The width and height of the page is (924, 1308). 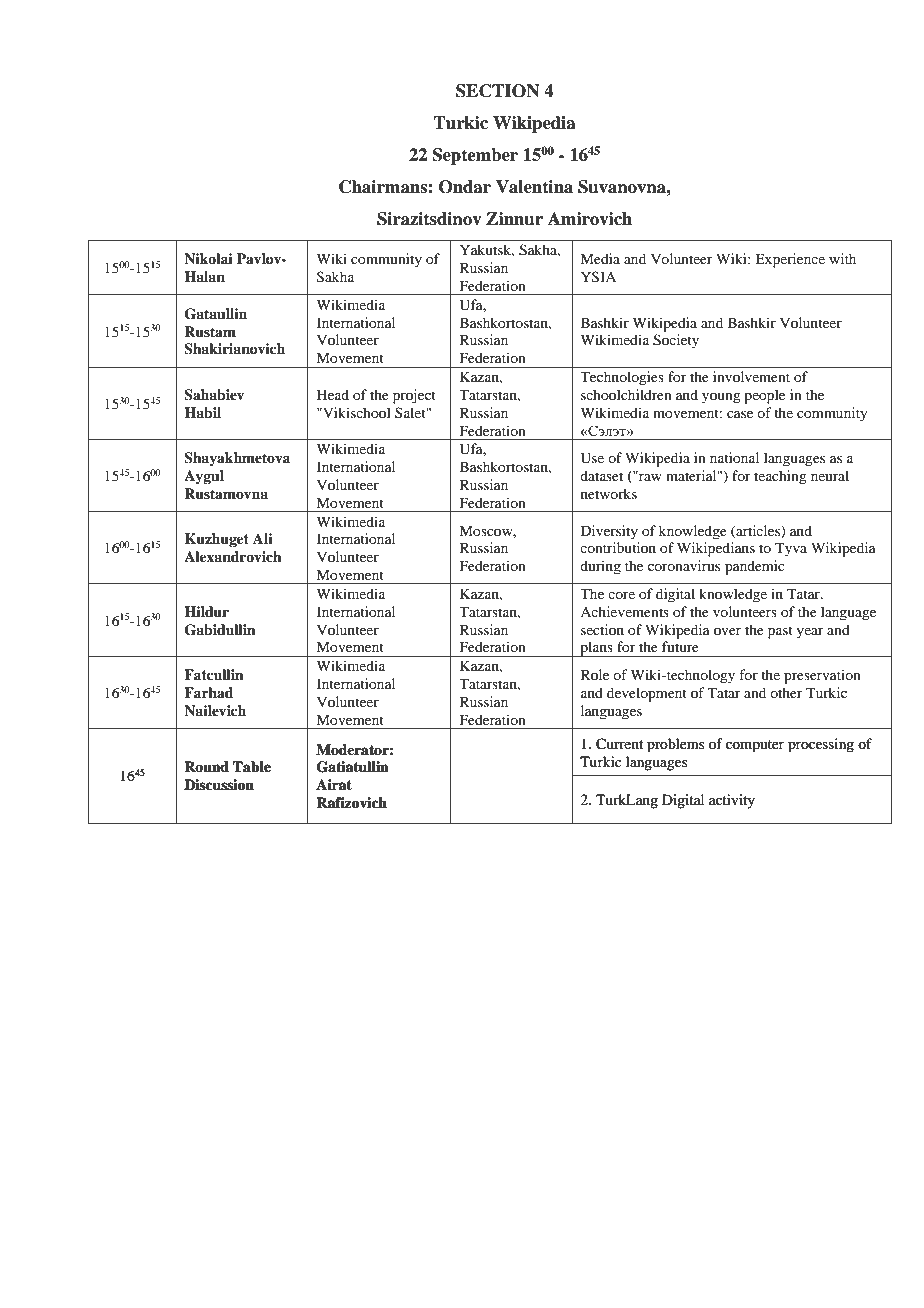 What do you see at coordinates (601, 475) in the page?
I see `dataset` at bounding box center [601, 475].
